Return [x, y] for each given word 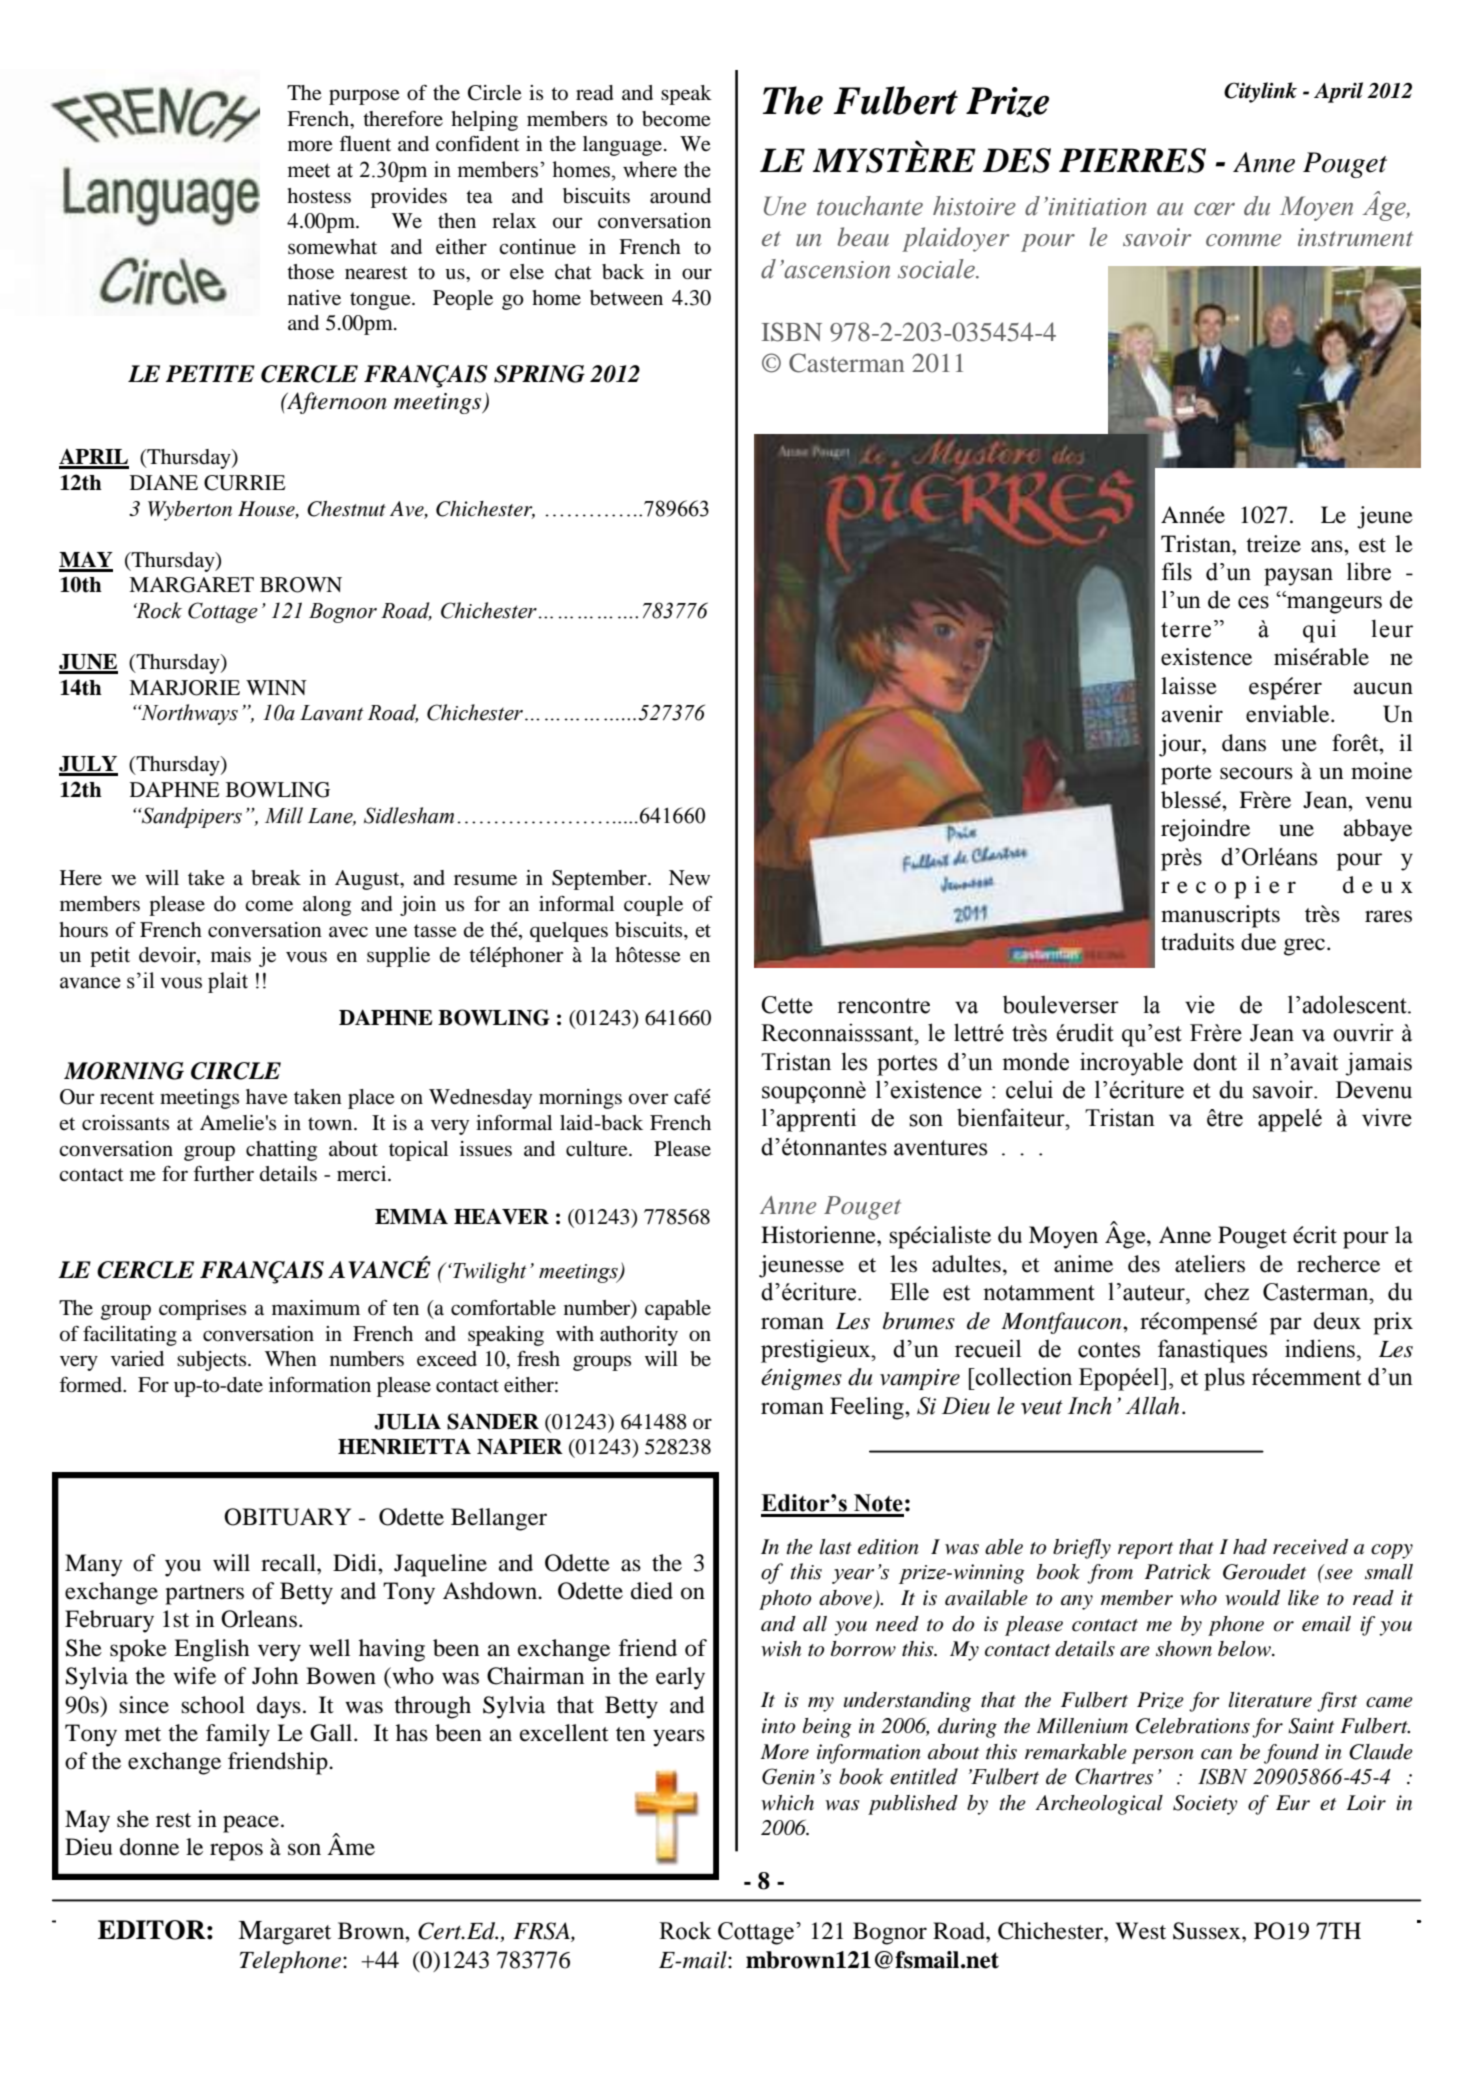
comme [1243, 240]
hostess [319, 196]
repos [236, 1852]
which [787, 1803]
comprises [202, 1310]
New [689, 878]
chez [1226, 1291]
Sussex [1208, 1931]
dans [1244, 743]
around [680, 196]
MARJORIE [184, 688]
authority [639, 1336]
